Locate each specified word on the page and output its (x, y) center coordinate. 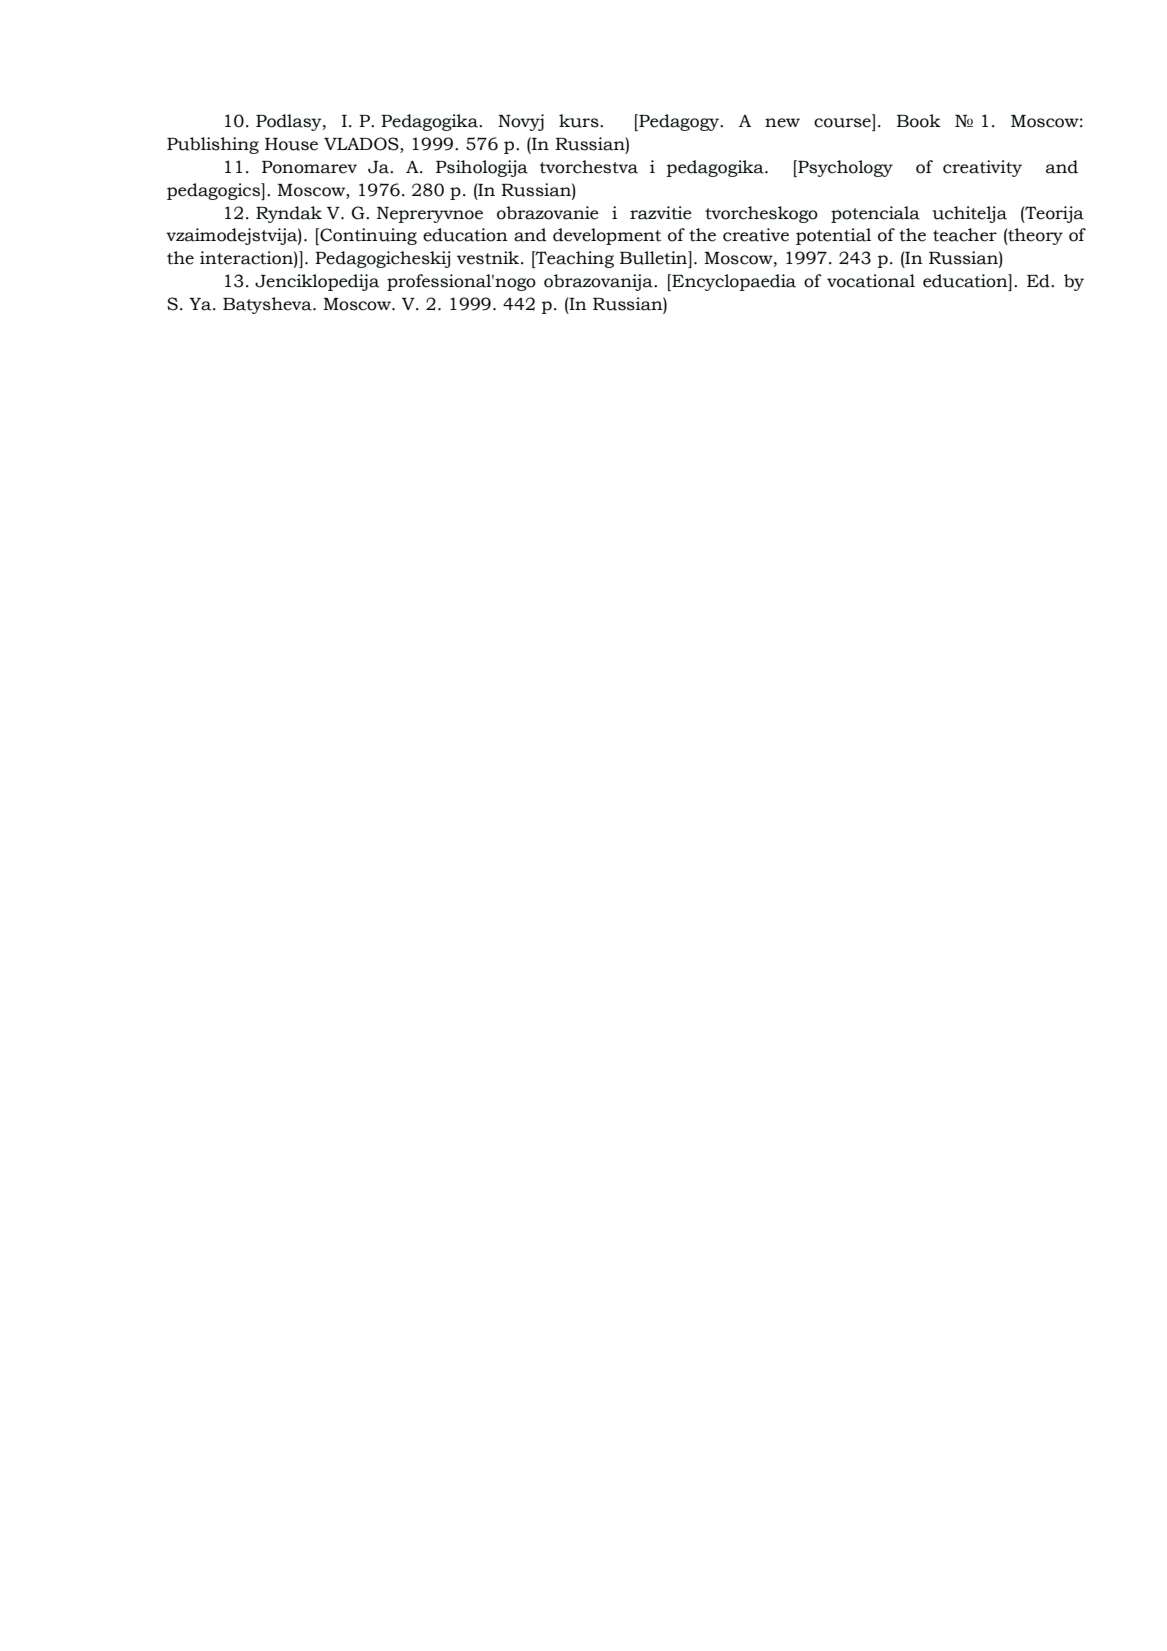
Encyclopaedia (733, 282)
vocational (871, 281)
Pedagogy (679, 122)
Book (919, 121)
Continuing (367, 236)
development (607, 236)
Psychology (844, 168)
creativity (982, 168)
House (291, 144)
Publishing (213, 145)
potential (833, 236)
